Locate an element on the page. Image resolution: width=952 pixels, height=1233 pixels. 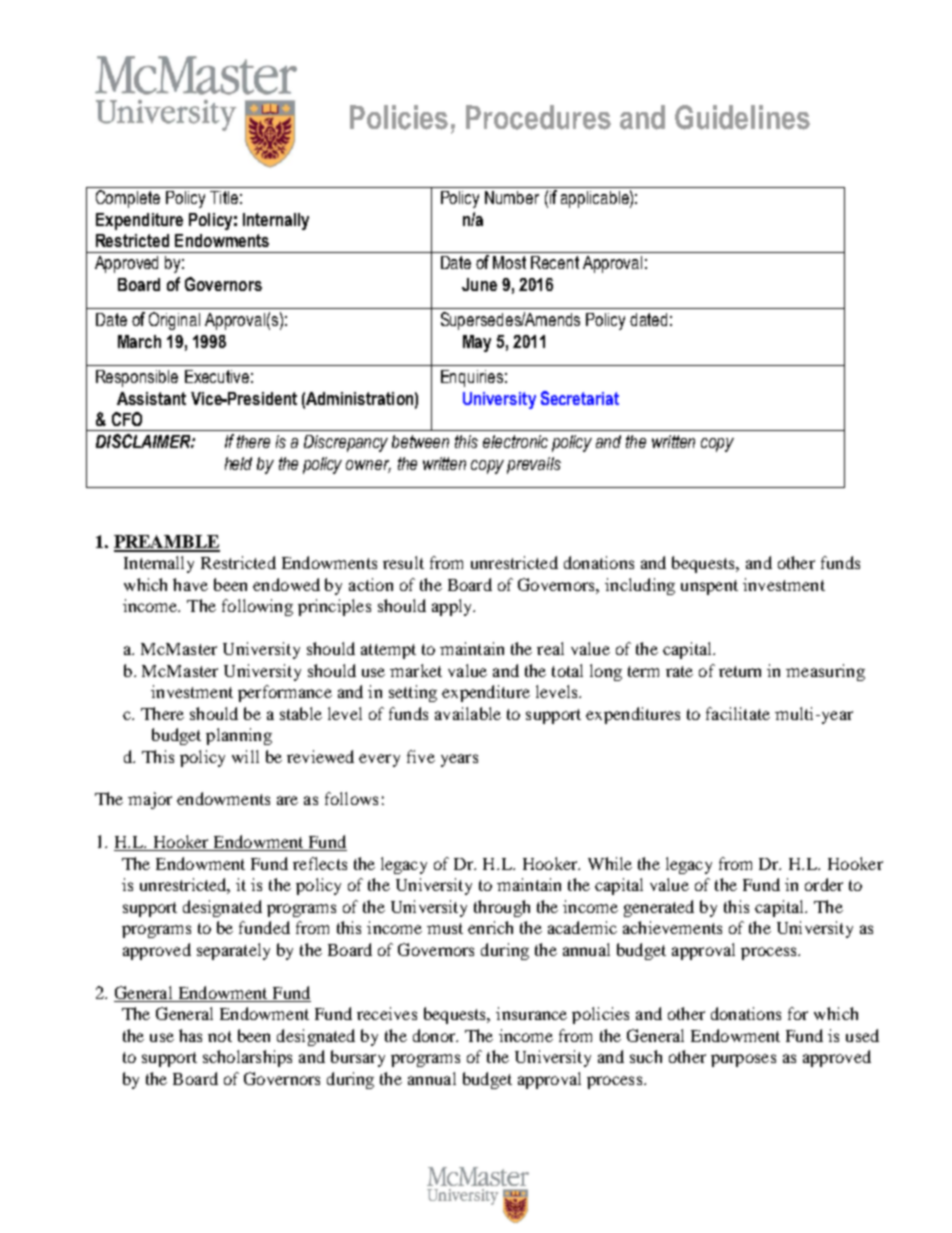
not is located at coordinates (220, 1036).
